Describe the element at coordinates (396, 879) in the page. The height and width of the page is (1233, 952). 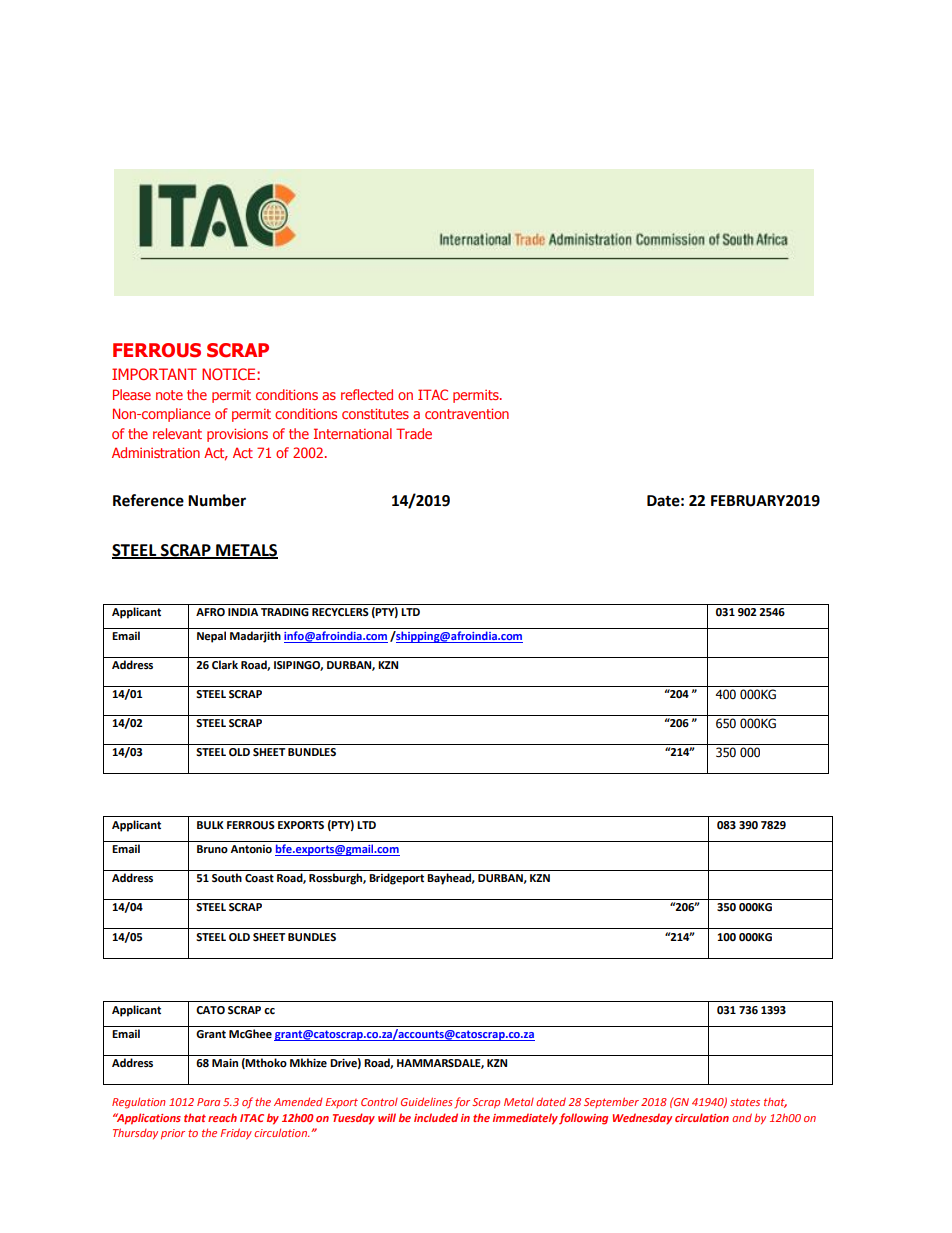
I see `Bridgeport` at that location.
